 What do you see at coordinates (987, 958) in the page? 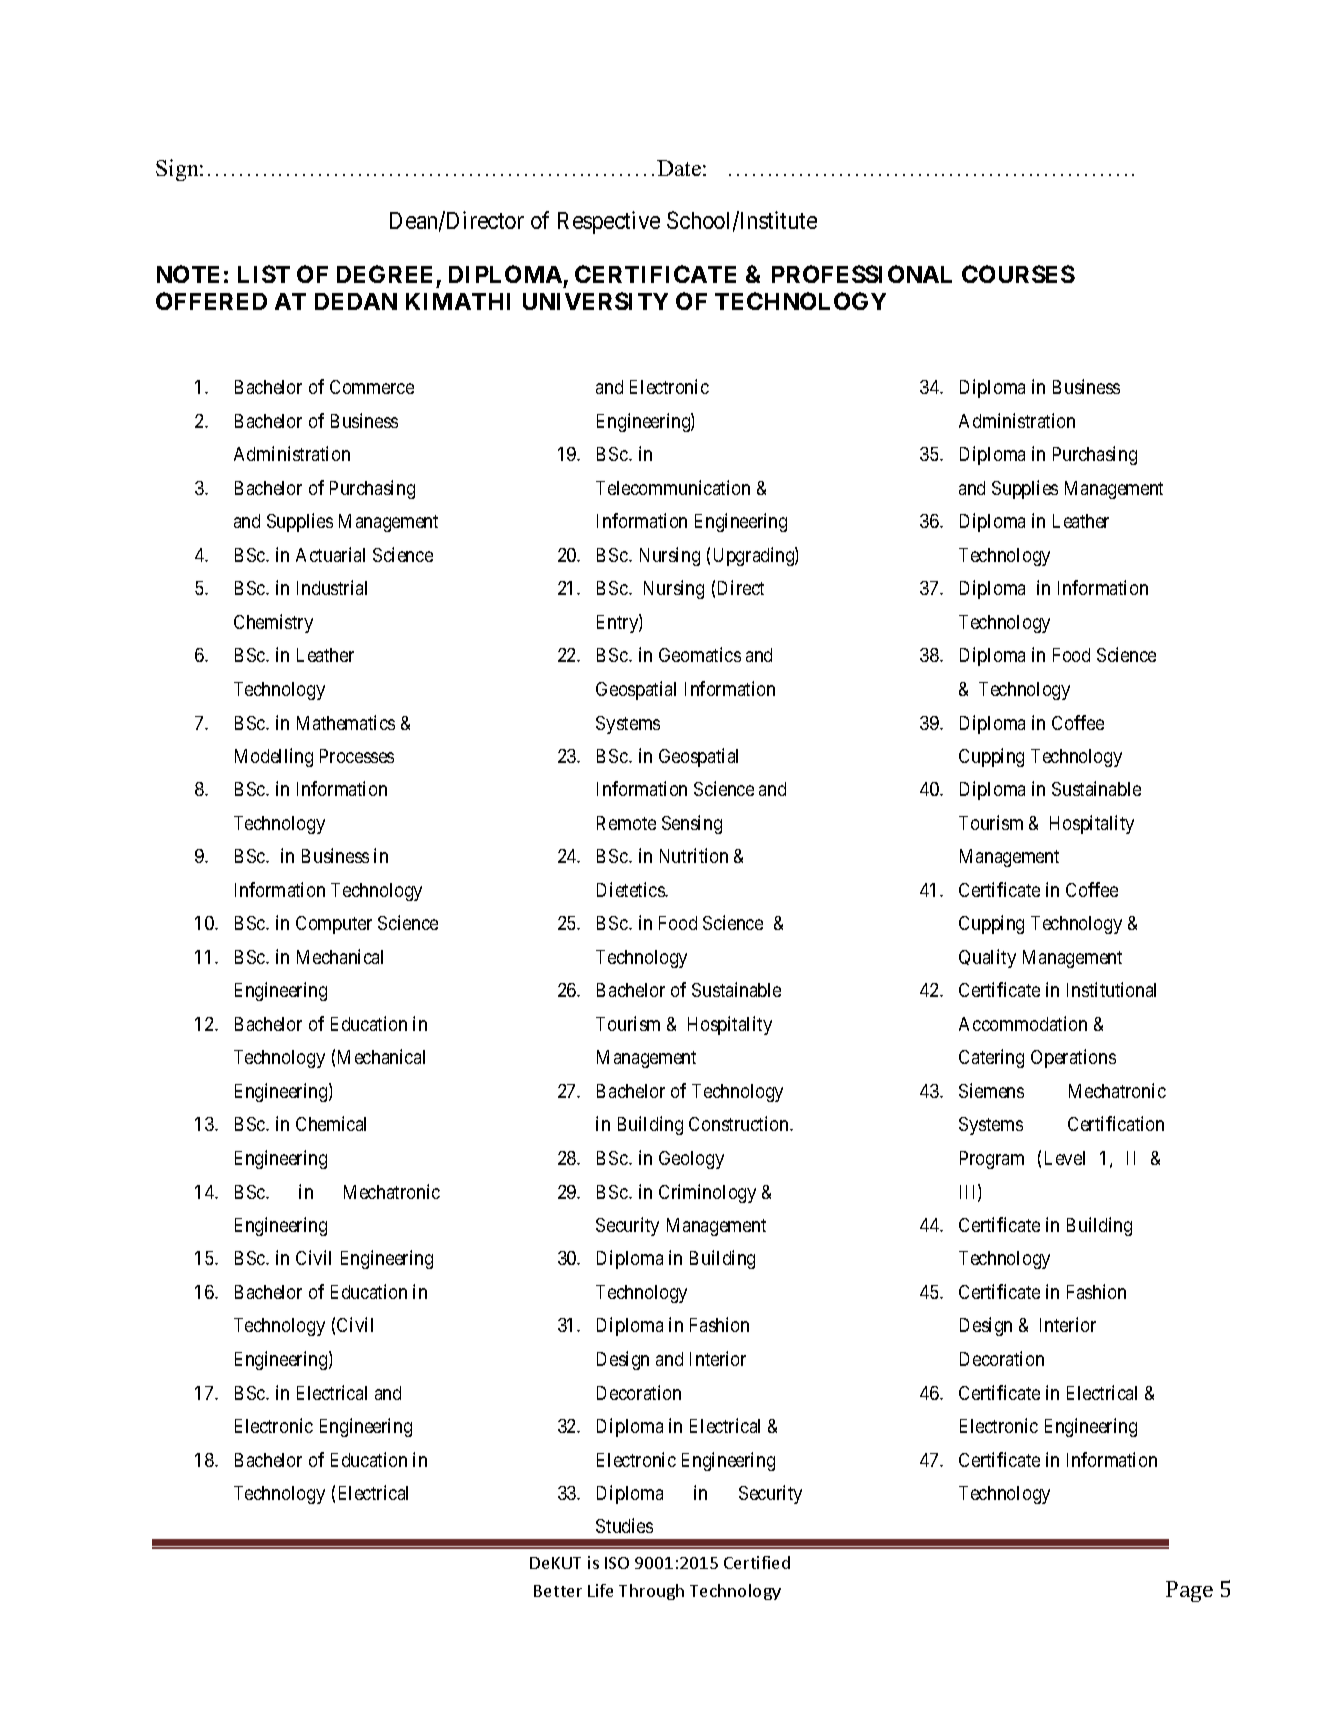
I see `Quality` at bounding box center [987, 958].
